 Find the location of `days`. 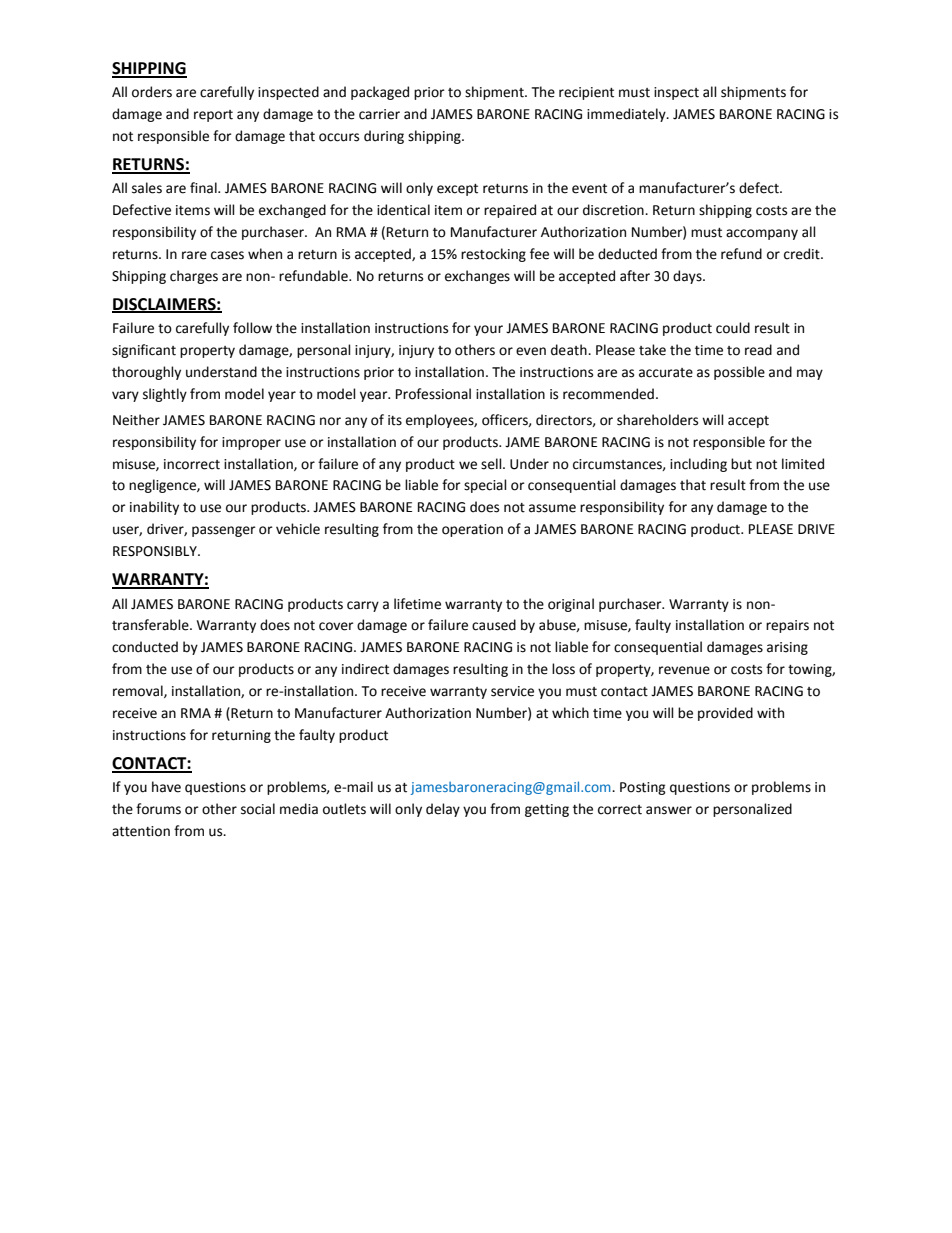

days is located at coordinates (688, 277).
